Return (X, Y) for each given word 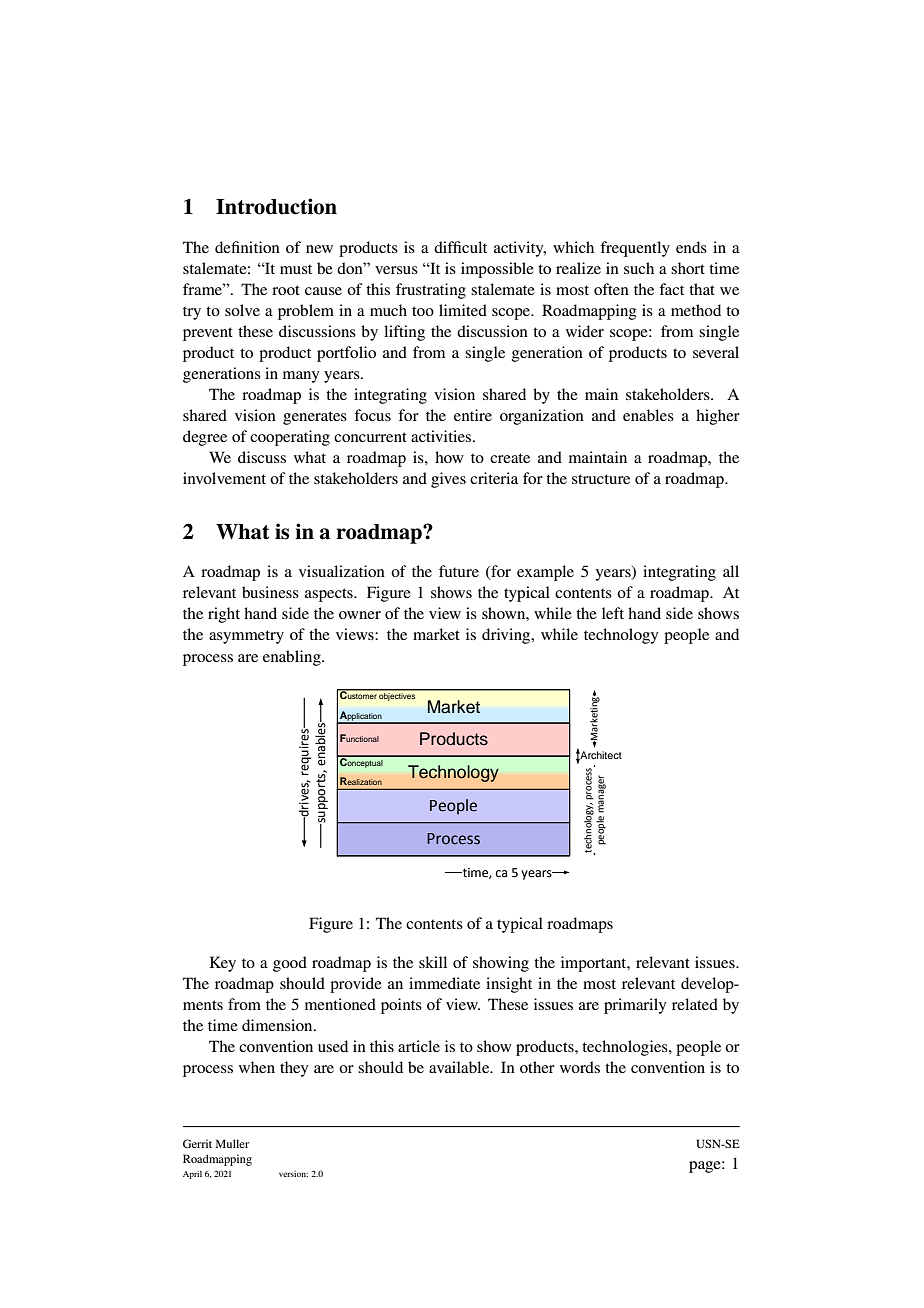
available (460, 1067)
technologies (626, 1048)
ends (691, 247)
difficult (460, 247)
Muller (232, 1143)
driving (507, 636)
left (613, 613)
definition (247, 247)
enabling (293, 658)
